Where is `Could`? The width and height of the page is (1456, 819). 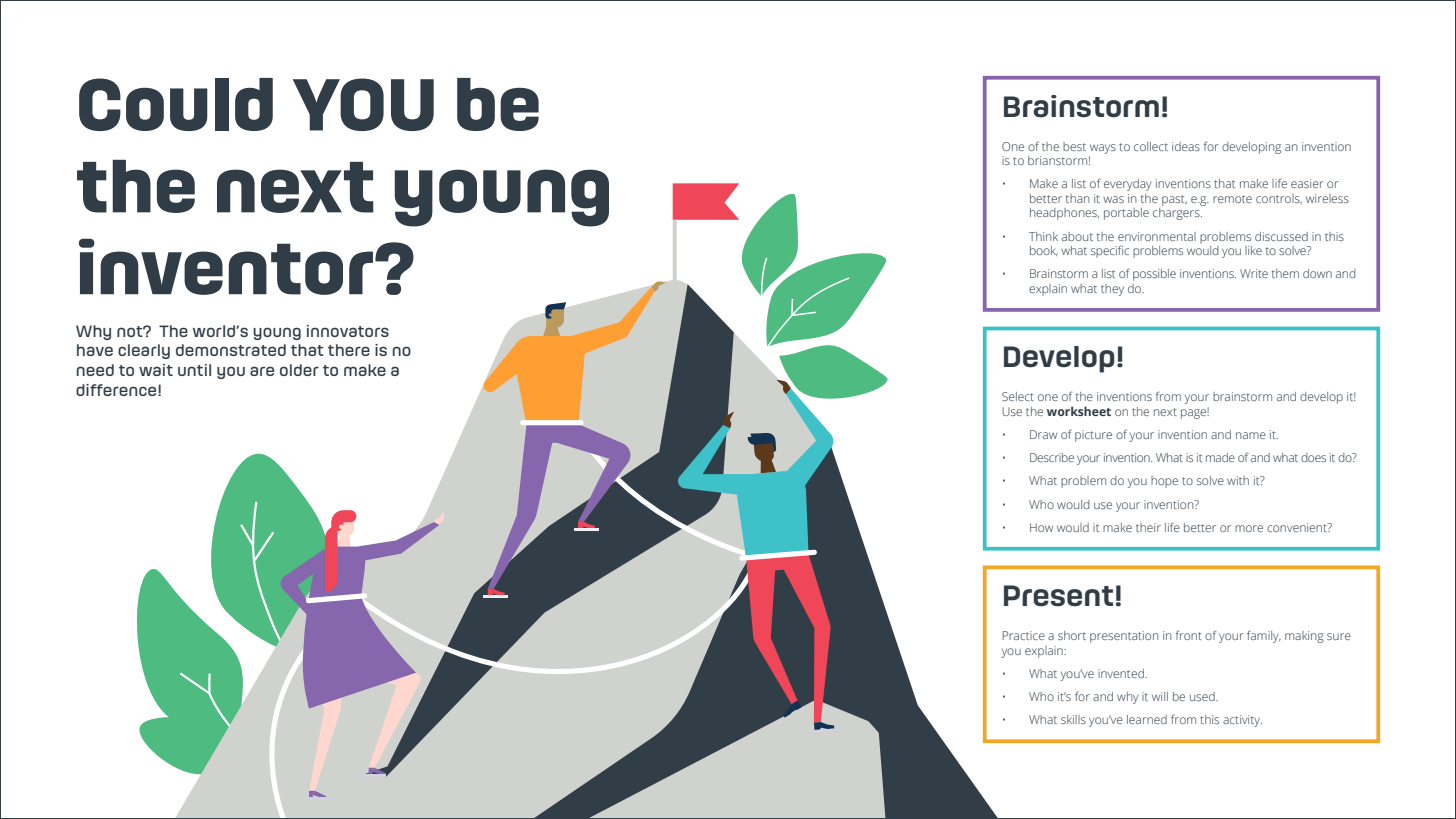 Could is located at coordinates (176, 104).
